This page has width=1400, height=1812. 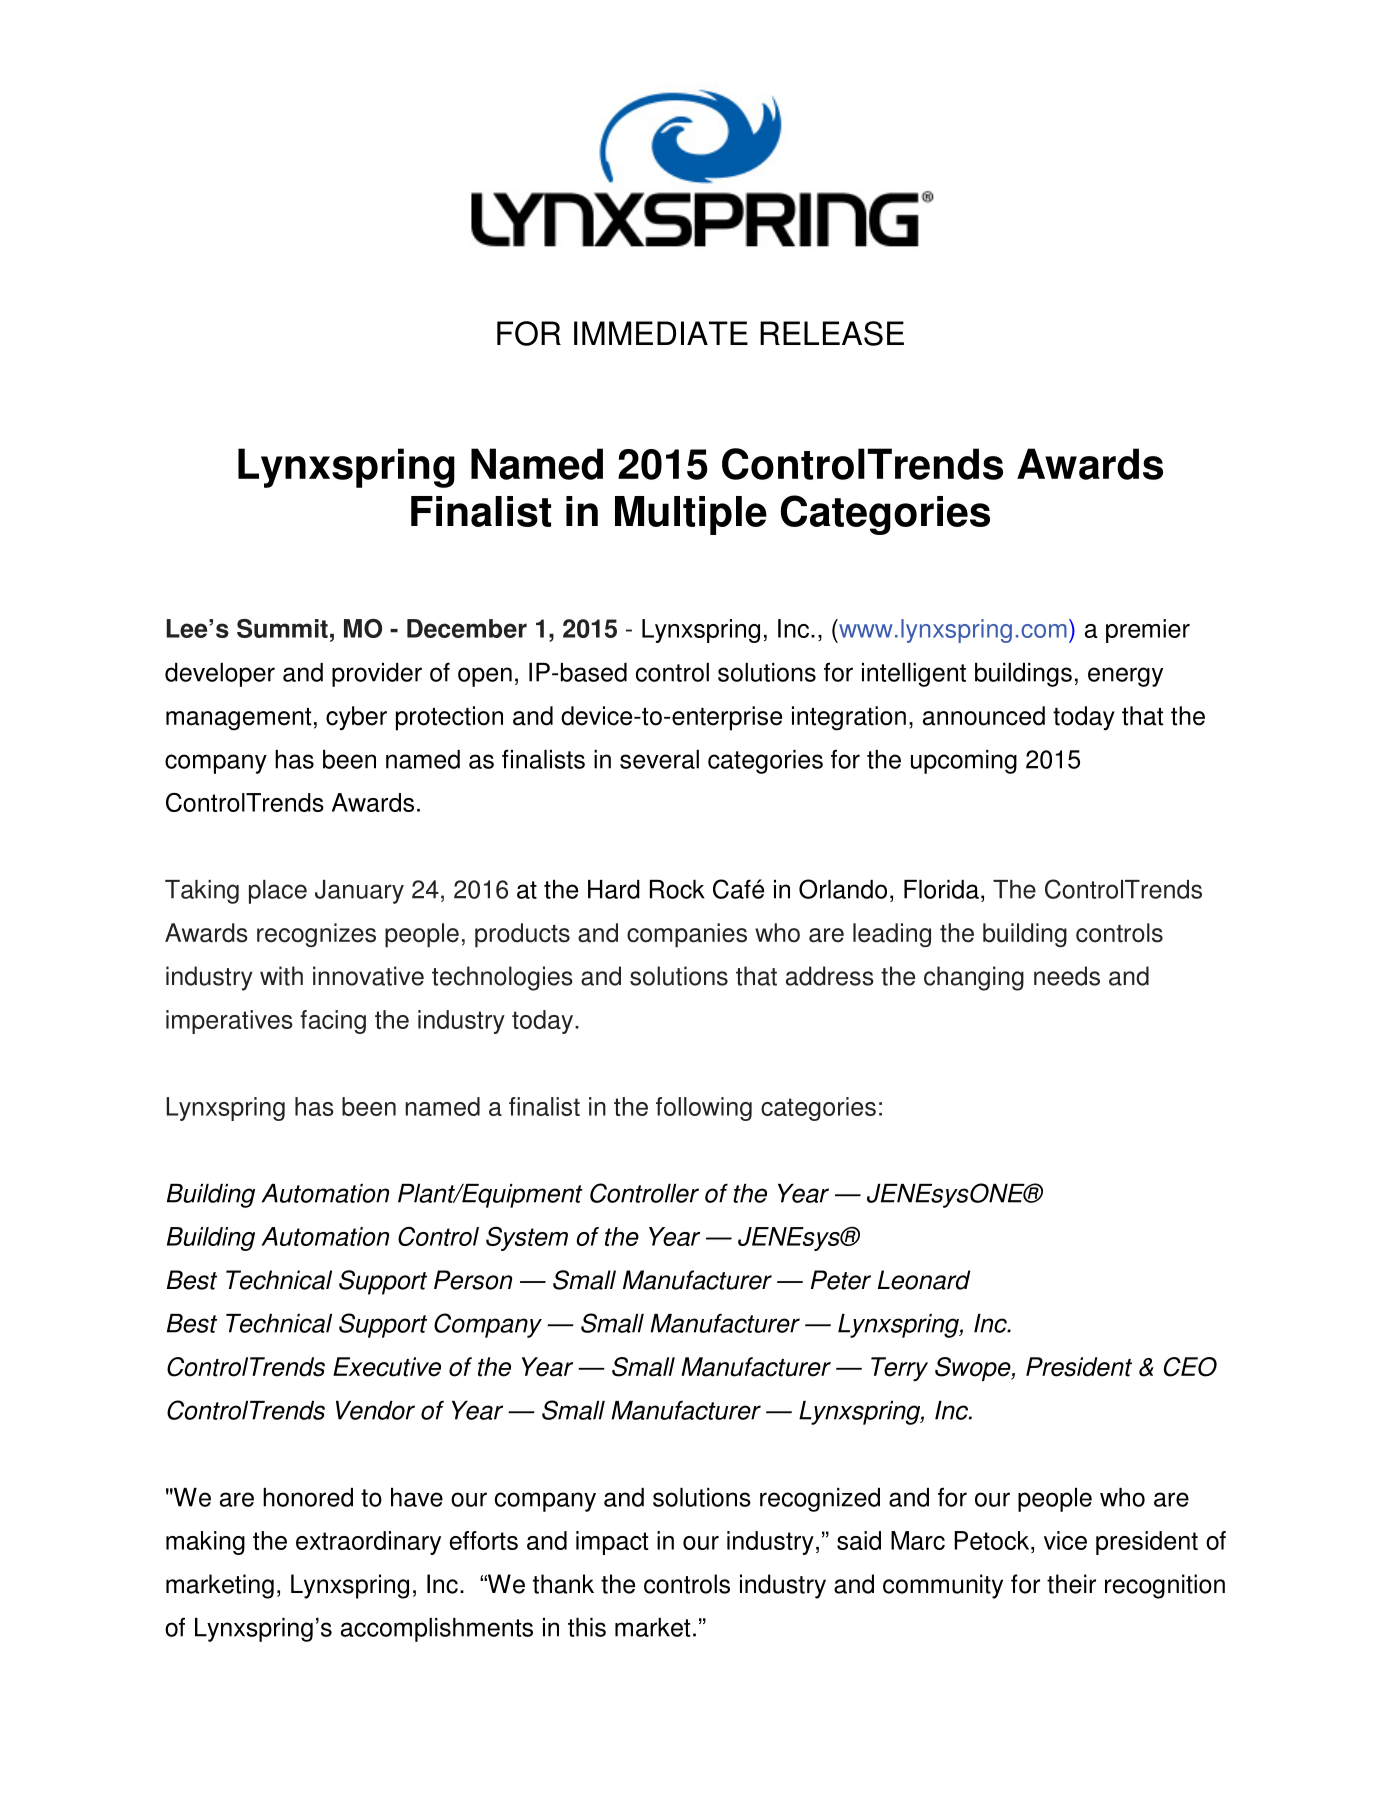 What do you see at coordinates (924, 1280) in the page?
I see `Leonard` at bounding box center [924, 1280].
